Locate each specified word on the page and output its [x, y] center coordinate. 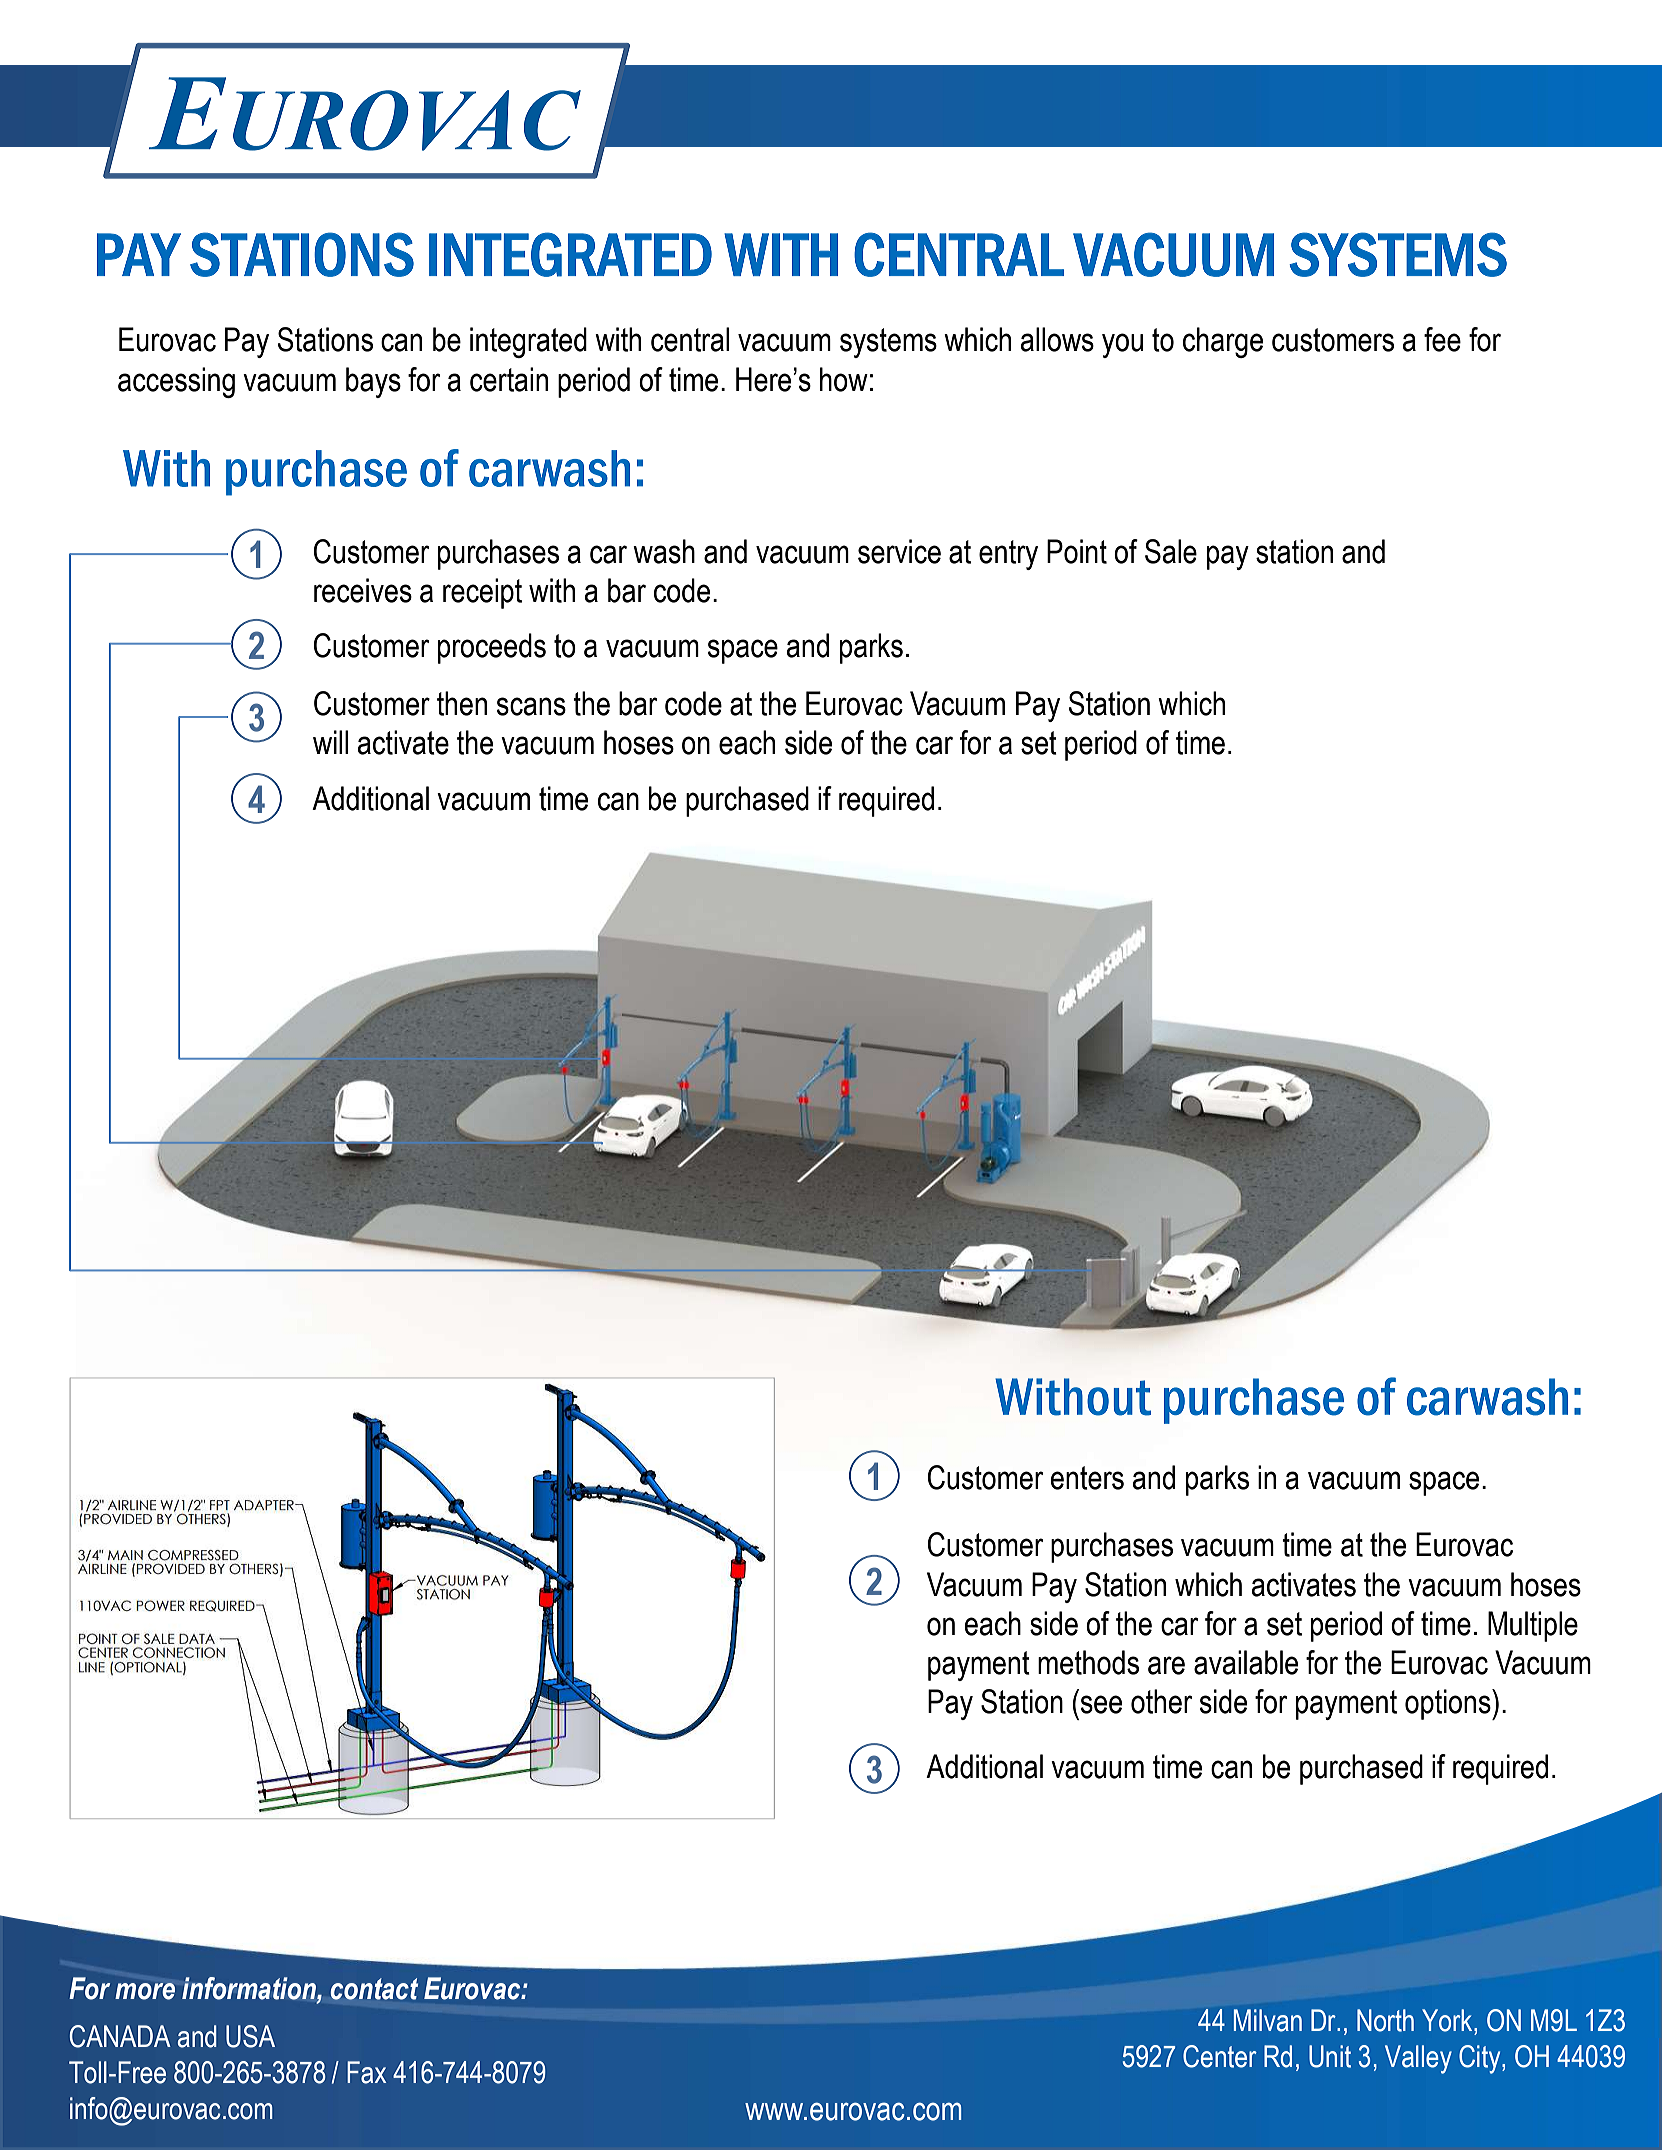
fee [1442, 339]
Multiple [1533, 1626]
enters [1087, 1478]
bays [373, 382]
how [844, 379]
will [330, 742]
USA [250, 2036]
